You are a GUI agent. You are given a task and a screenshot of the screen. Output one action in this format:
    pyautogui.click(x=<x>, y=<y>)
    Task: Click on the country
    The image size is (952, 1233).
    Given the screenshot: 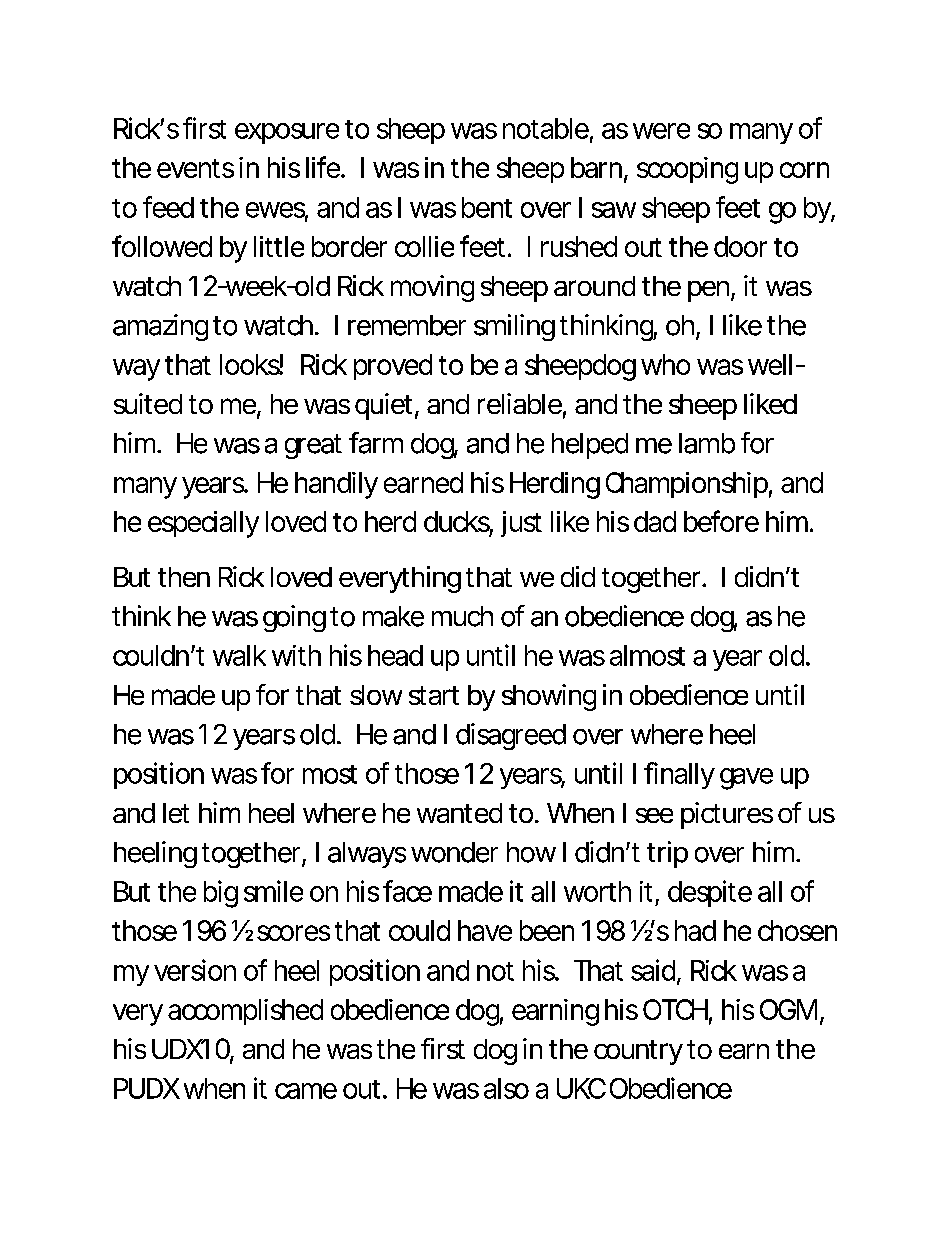 What is the action you would take?
    pyautogui.click(x=638, y=1052)
